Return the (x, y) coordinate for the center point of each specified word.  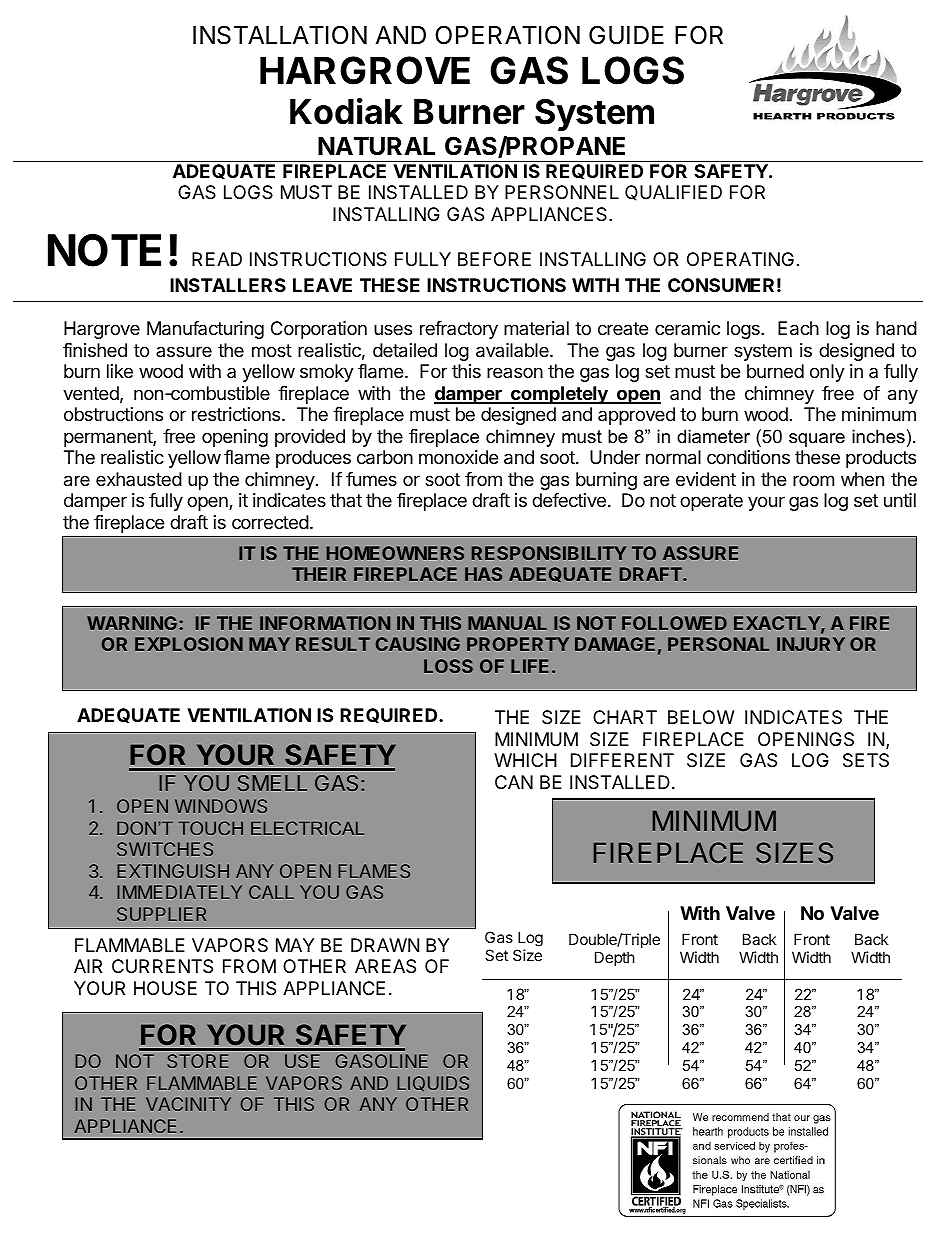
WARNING (132, 623)
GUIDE (626, 35)
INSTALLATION (280, 35)
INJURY (811, 644)
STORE (197, 1061)
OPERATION (507, 35)
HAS (483, 574)
